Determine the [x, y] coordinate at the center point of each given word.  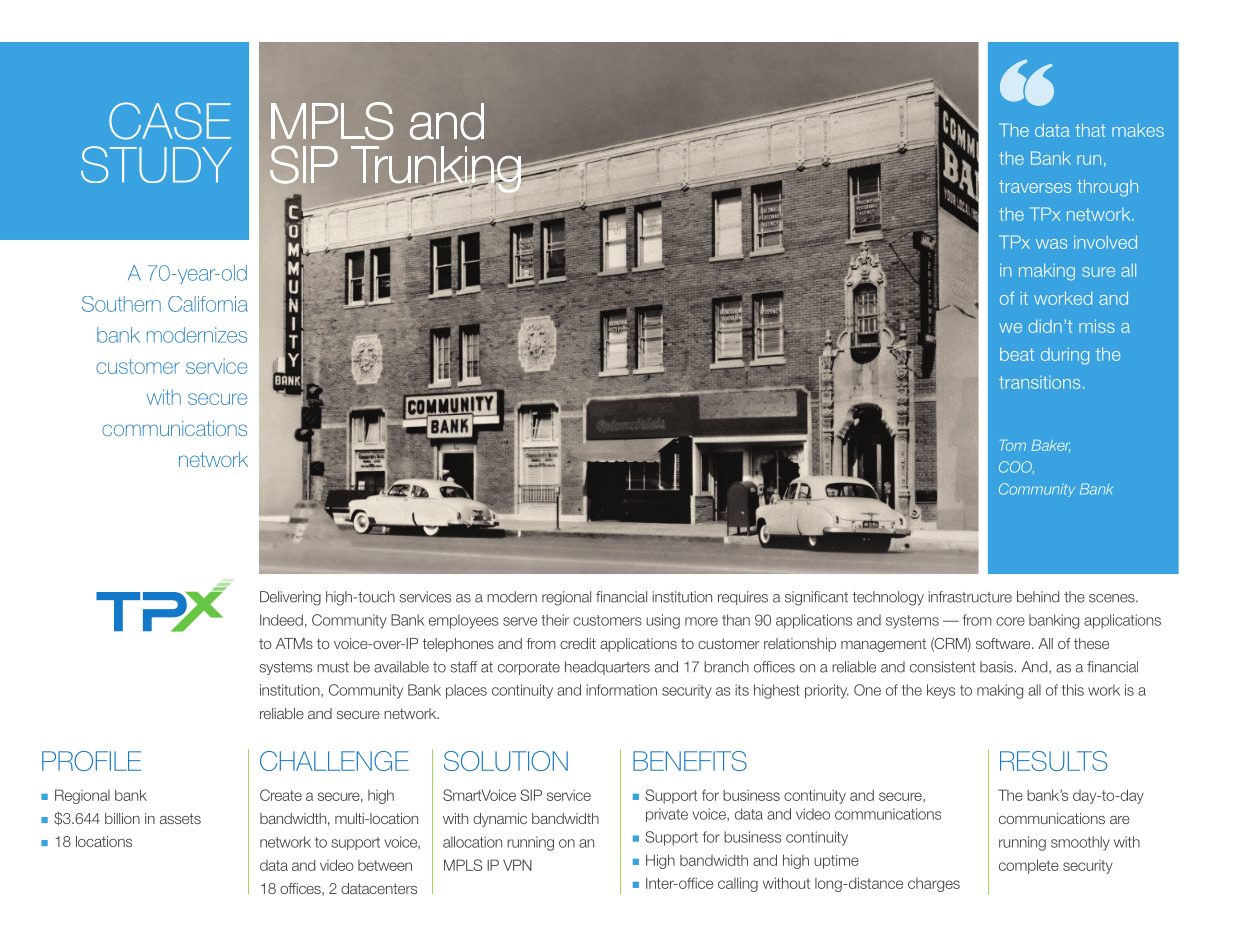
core [1010, 621]
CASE [170, 121]
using [663, 621]
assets [180, 818]
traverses [1035, 186]
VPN [517, 865]
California [208, 304]
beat [1017, 354]
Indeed [281, 620]
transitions [1039, 382]
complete [1029, 866]
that [1090, 130]
